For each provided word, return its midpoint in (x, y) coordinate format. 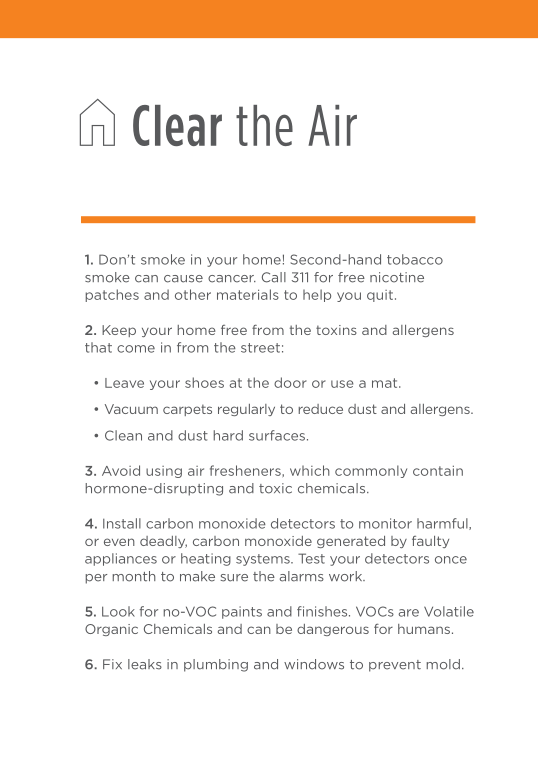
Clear (177, 125)
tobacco (415, 259)
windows (314, 664)
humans (424, 629)
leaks (145, 664)
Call (274, 277)
